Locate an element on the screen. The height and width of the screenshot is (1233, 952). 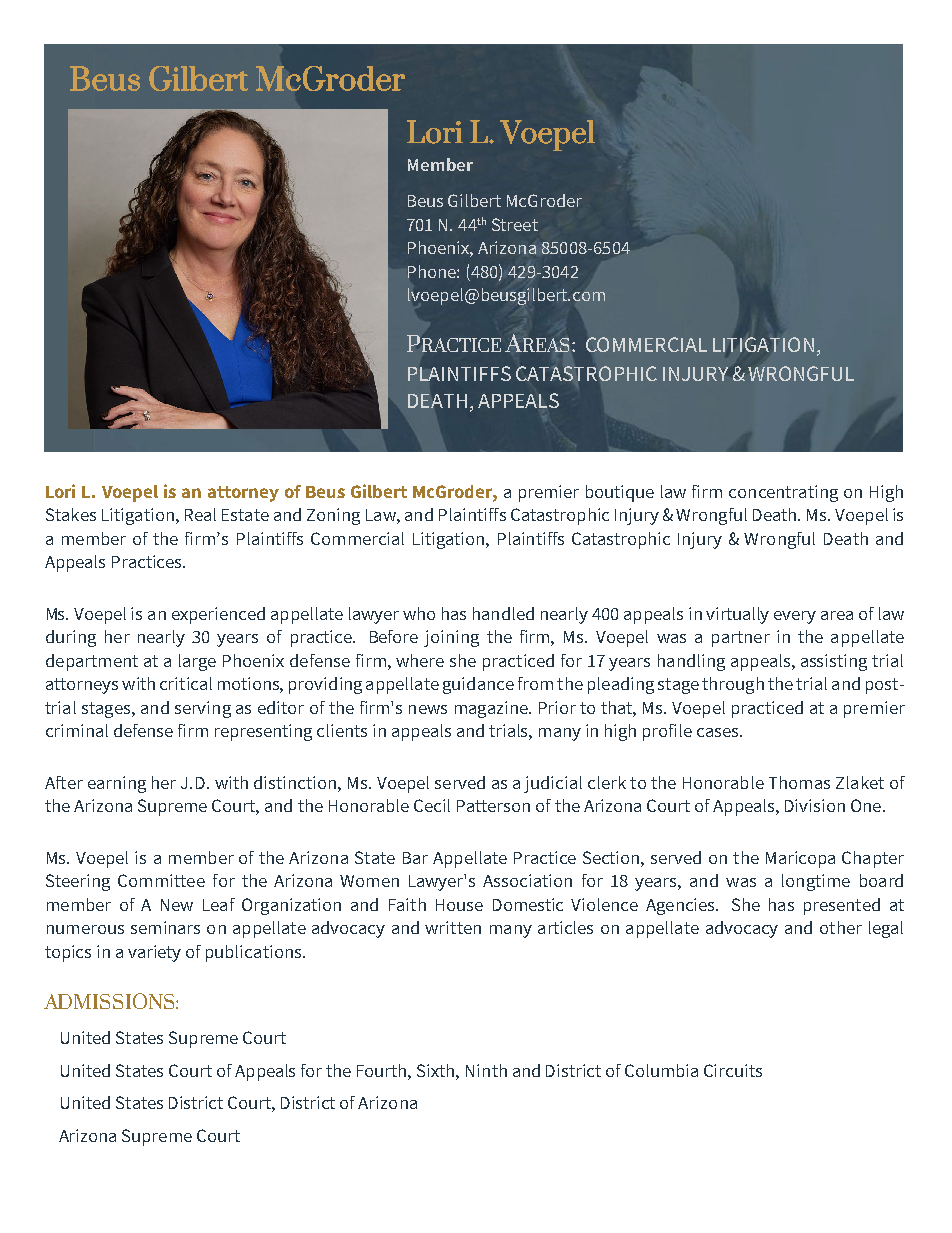
Patterson is located at coordinates (493, 806).
